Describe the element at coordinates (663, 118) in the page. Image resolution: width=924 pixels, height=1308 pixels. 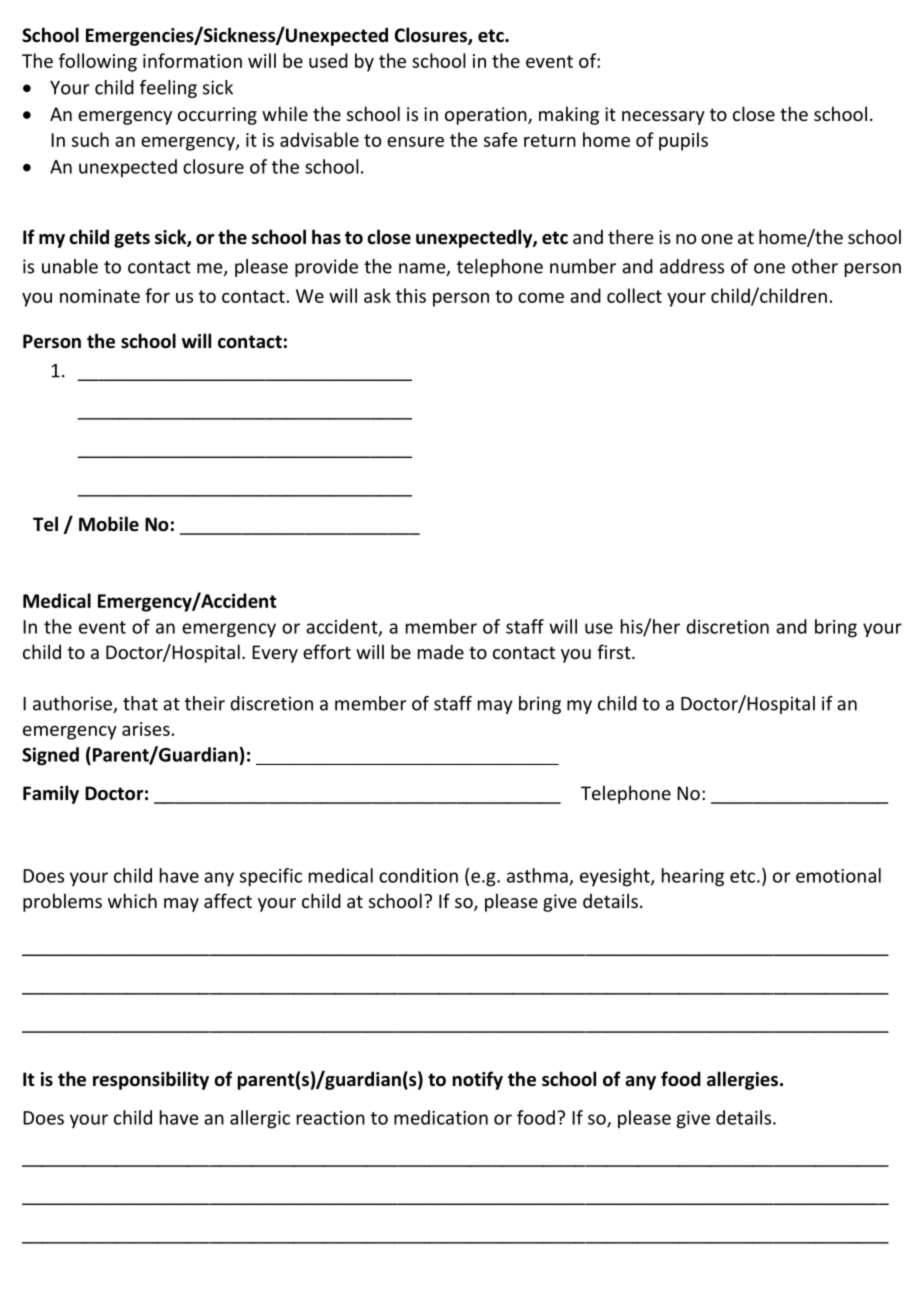
I see `necessary` at that location.
